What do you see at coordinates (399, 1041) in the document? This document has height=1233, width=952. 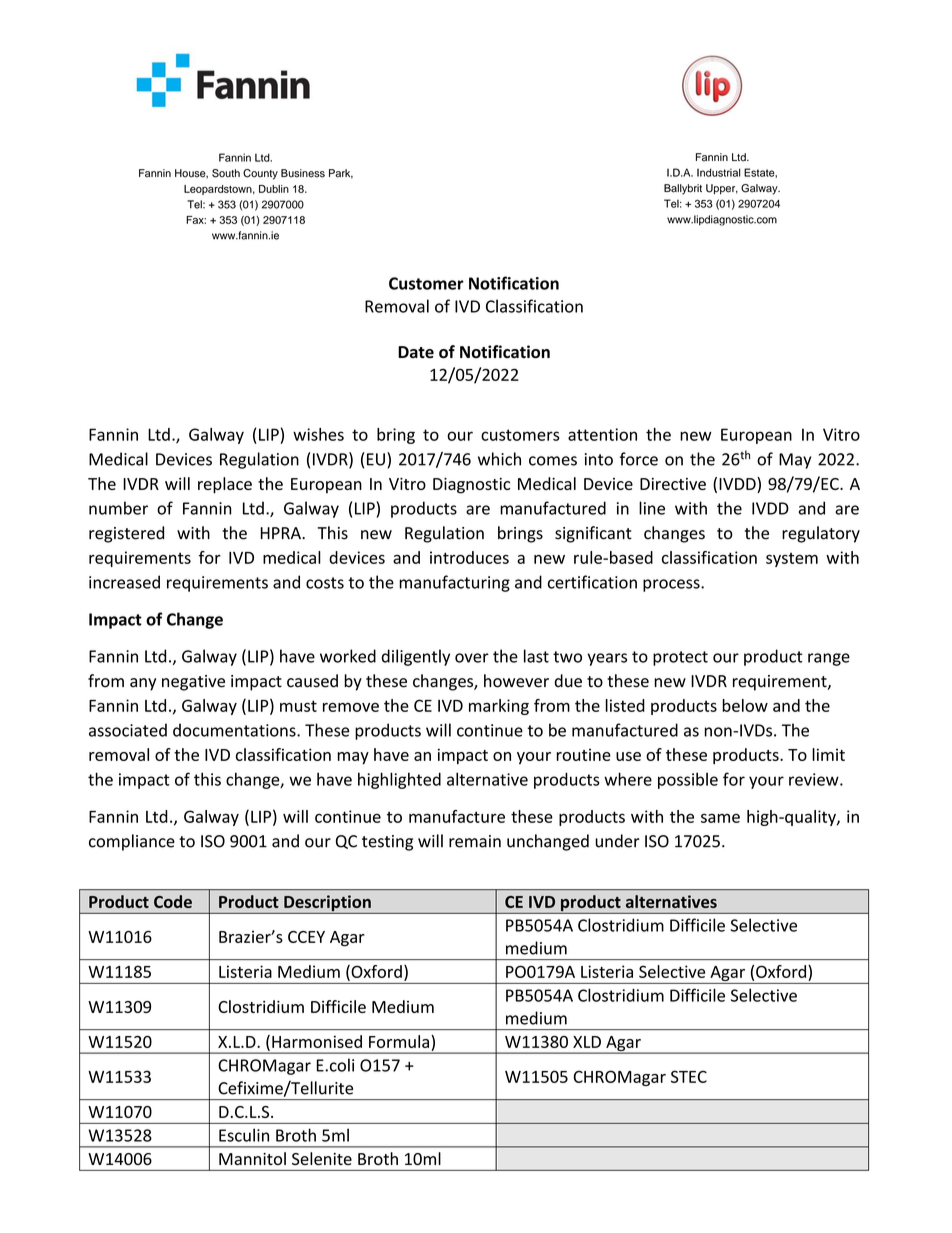 I see `Formula` at bounding box center [399, 1041].
